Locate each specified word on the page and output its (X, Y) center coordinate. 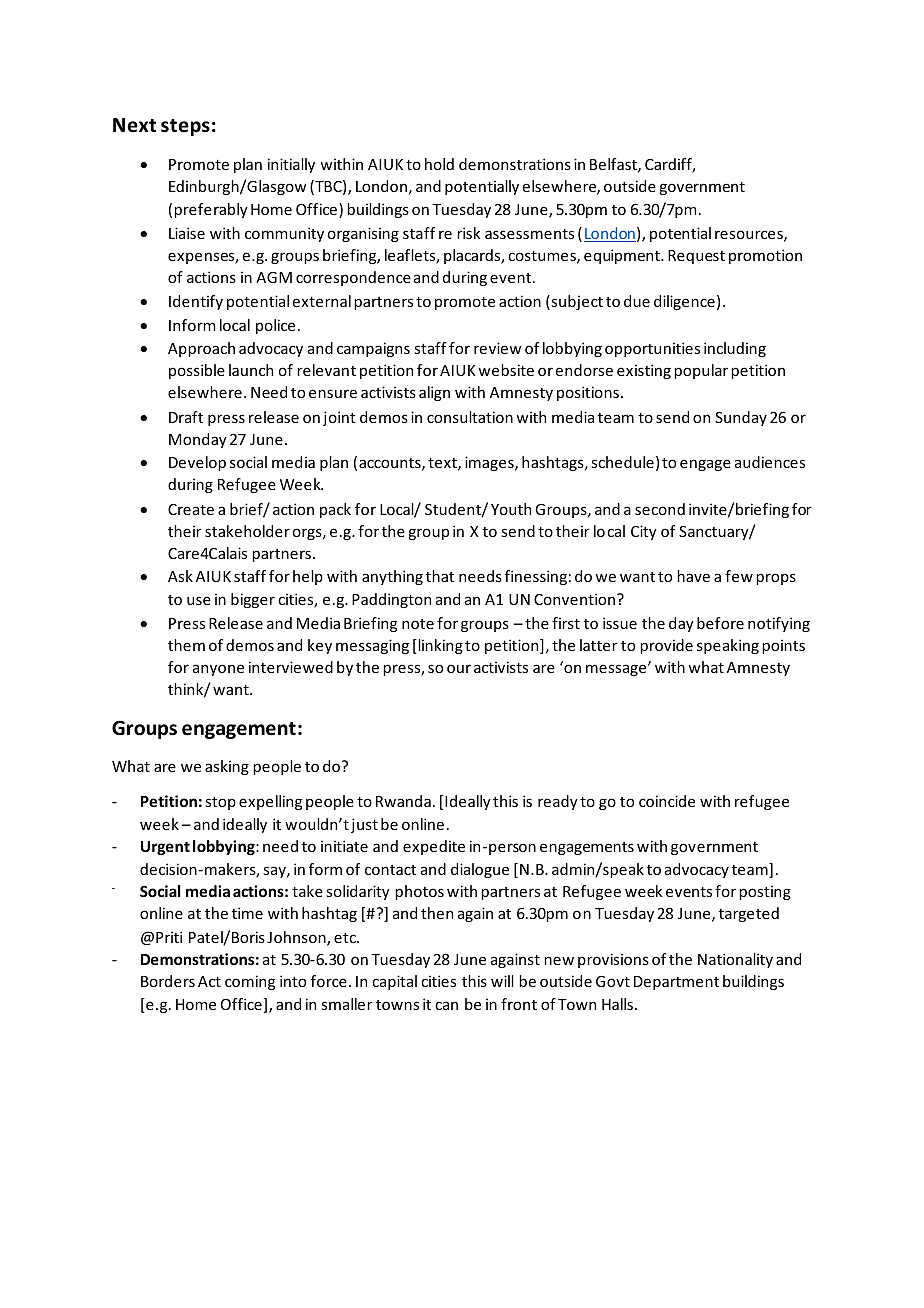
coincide (667, 801)
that (440, 576)
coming (250, 982)
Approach (201, 349)
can (446, 1005)
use (199, 600)
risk (468, 233)
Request (696, 257)
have (693, 576)
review (497, 348)
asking (227, 767)
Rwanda (403, 801)
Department (676, 983)
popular (701, 371)
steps (185, 127)
